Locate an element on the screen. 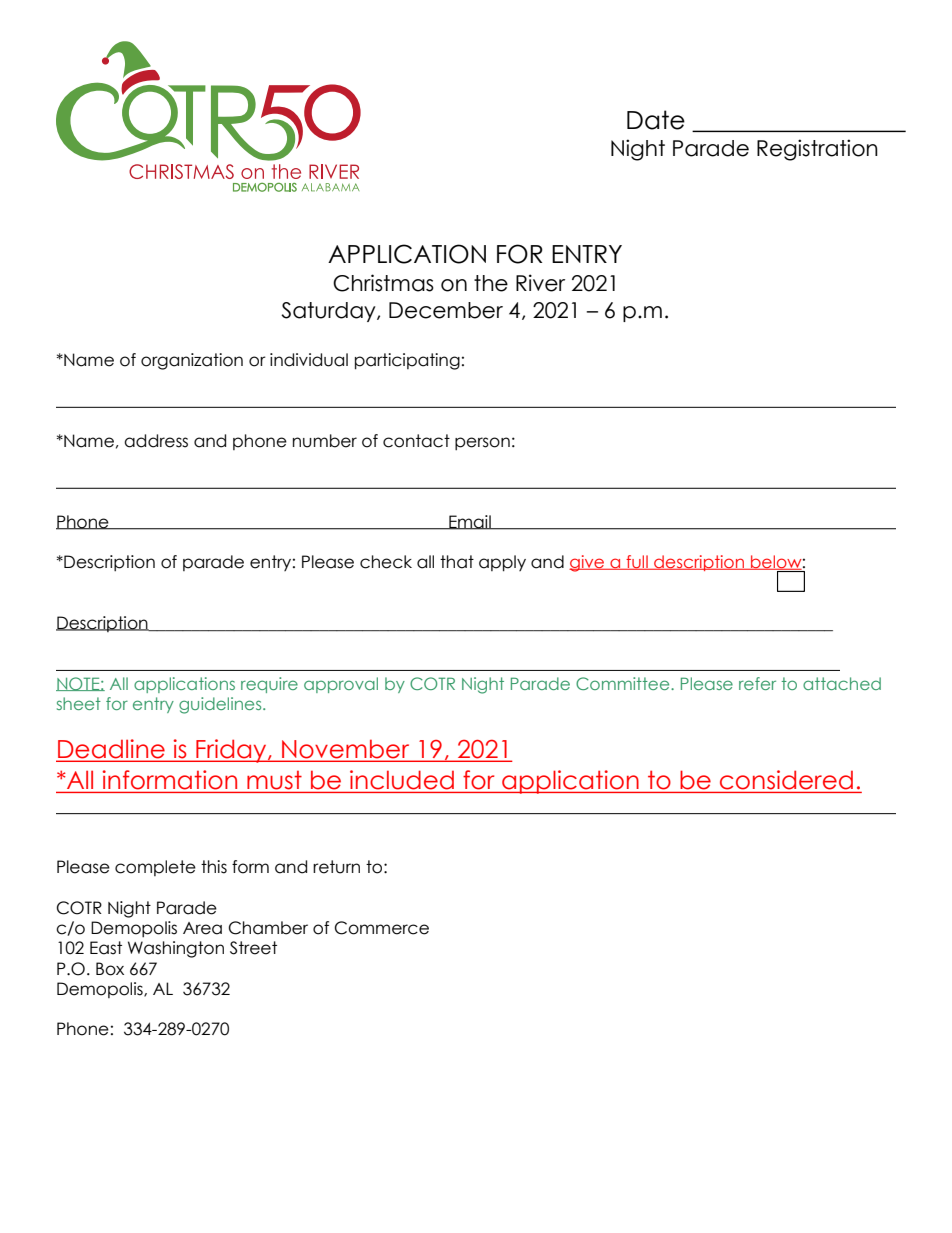  refer is located at coordinates (757, 683).
